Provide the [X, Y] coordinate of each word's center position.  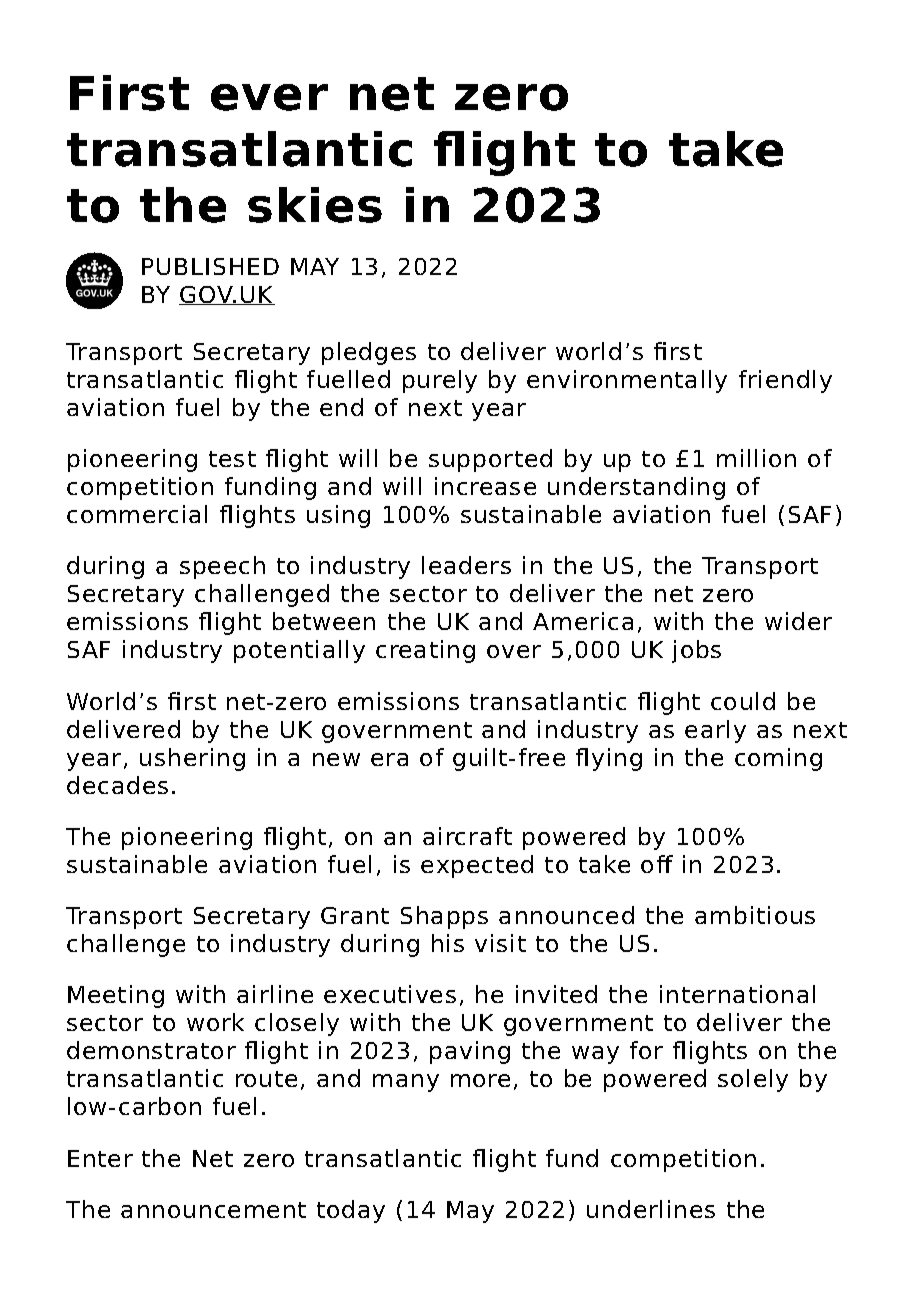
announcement [213, 1210]
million [756, 458]
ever [269, 97]
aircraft [467, 836]
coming [778, 759]
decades [117, 785]
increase [485, 486]
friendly [785, 381]
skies [315, 205]
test [232, 459]
